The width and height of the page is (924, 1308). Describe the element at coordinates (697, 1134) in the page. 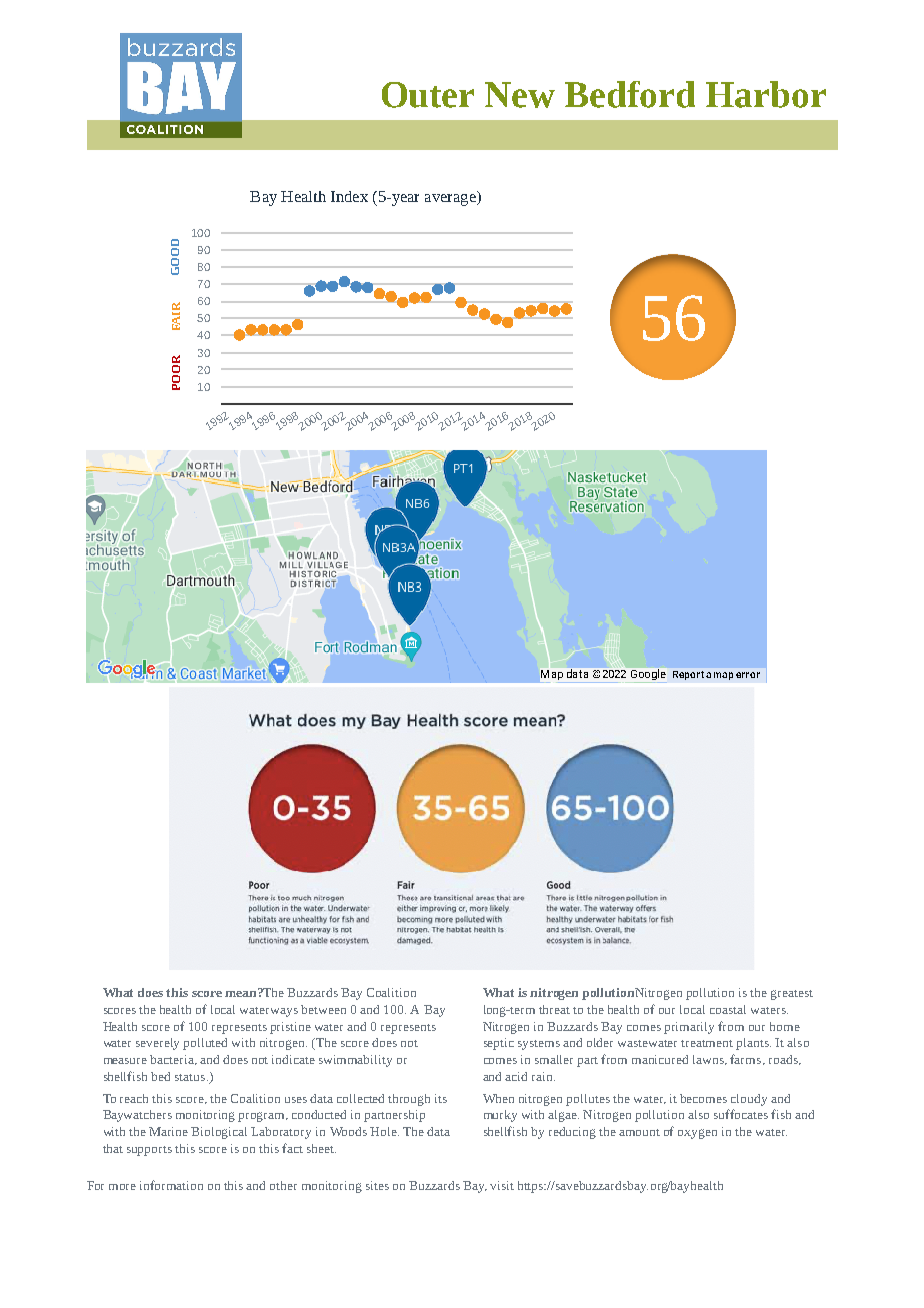

I see `oxygen` at that location.
